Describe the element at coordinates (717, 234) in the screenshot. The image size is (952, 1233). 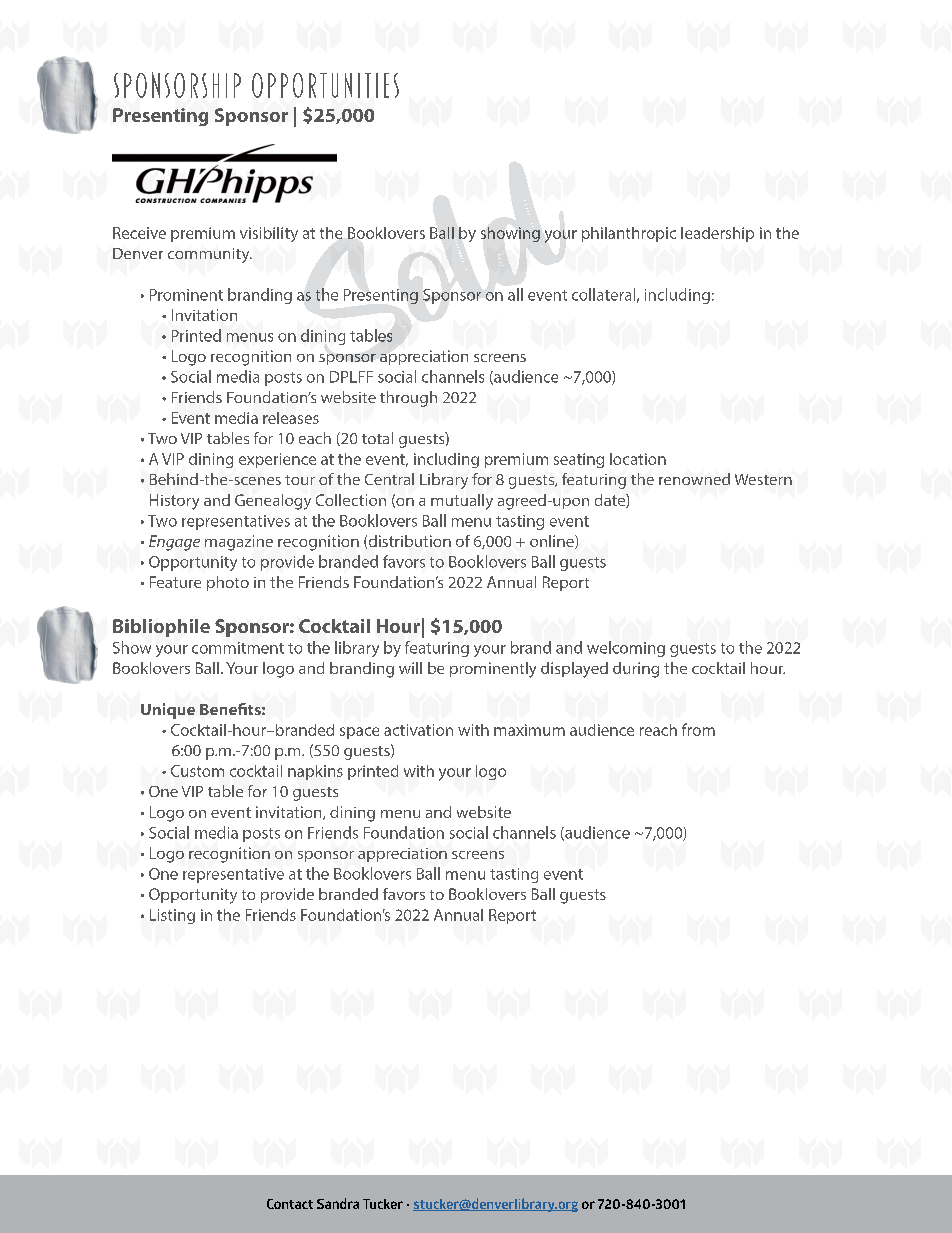
I see `leadership` at that location.
